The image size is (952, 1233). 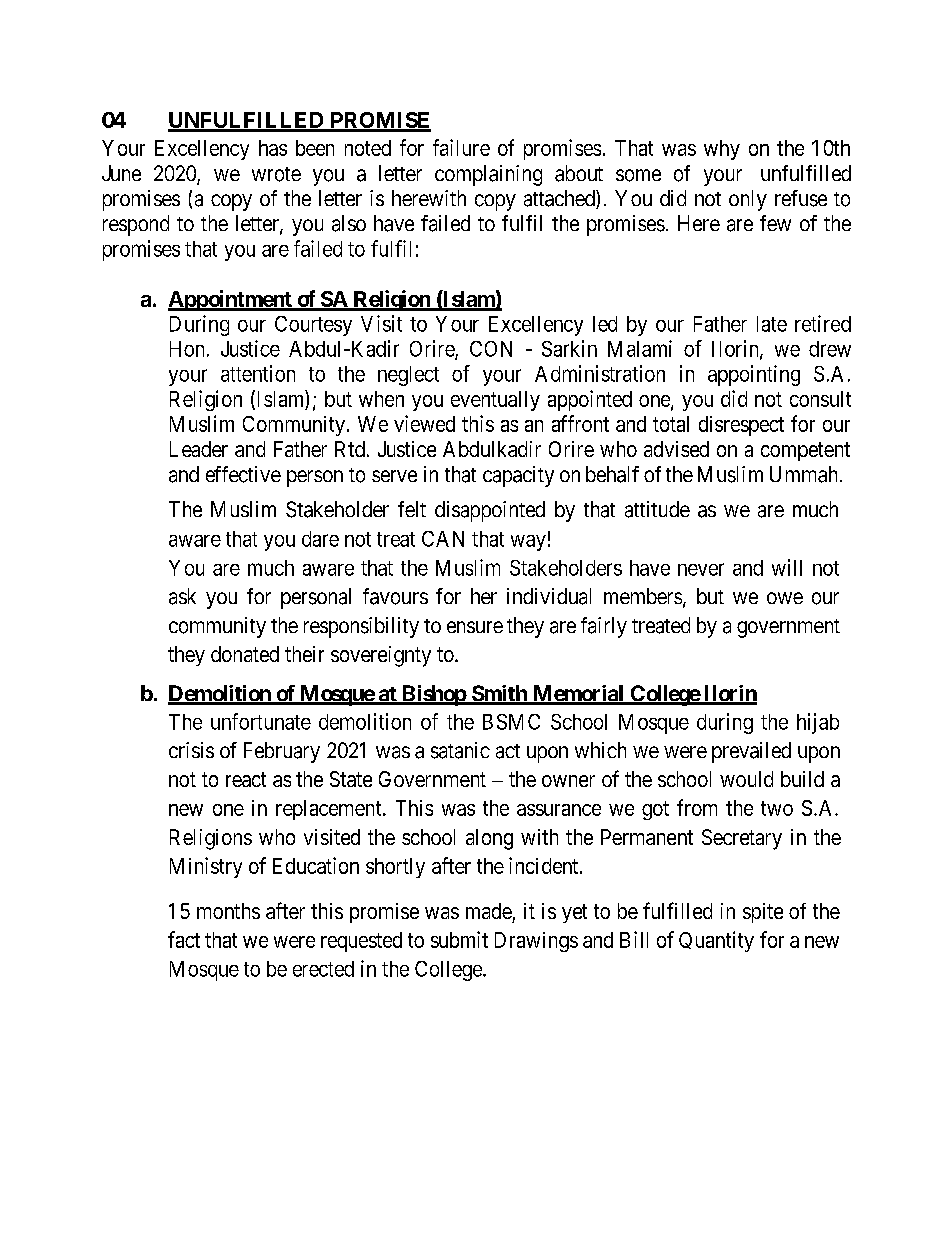 What do you see at coordinates (184, 939) in the document?
I see `fact` at bounding box center [184, 939].
